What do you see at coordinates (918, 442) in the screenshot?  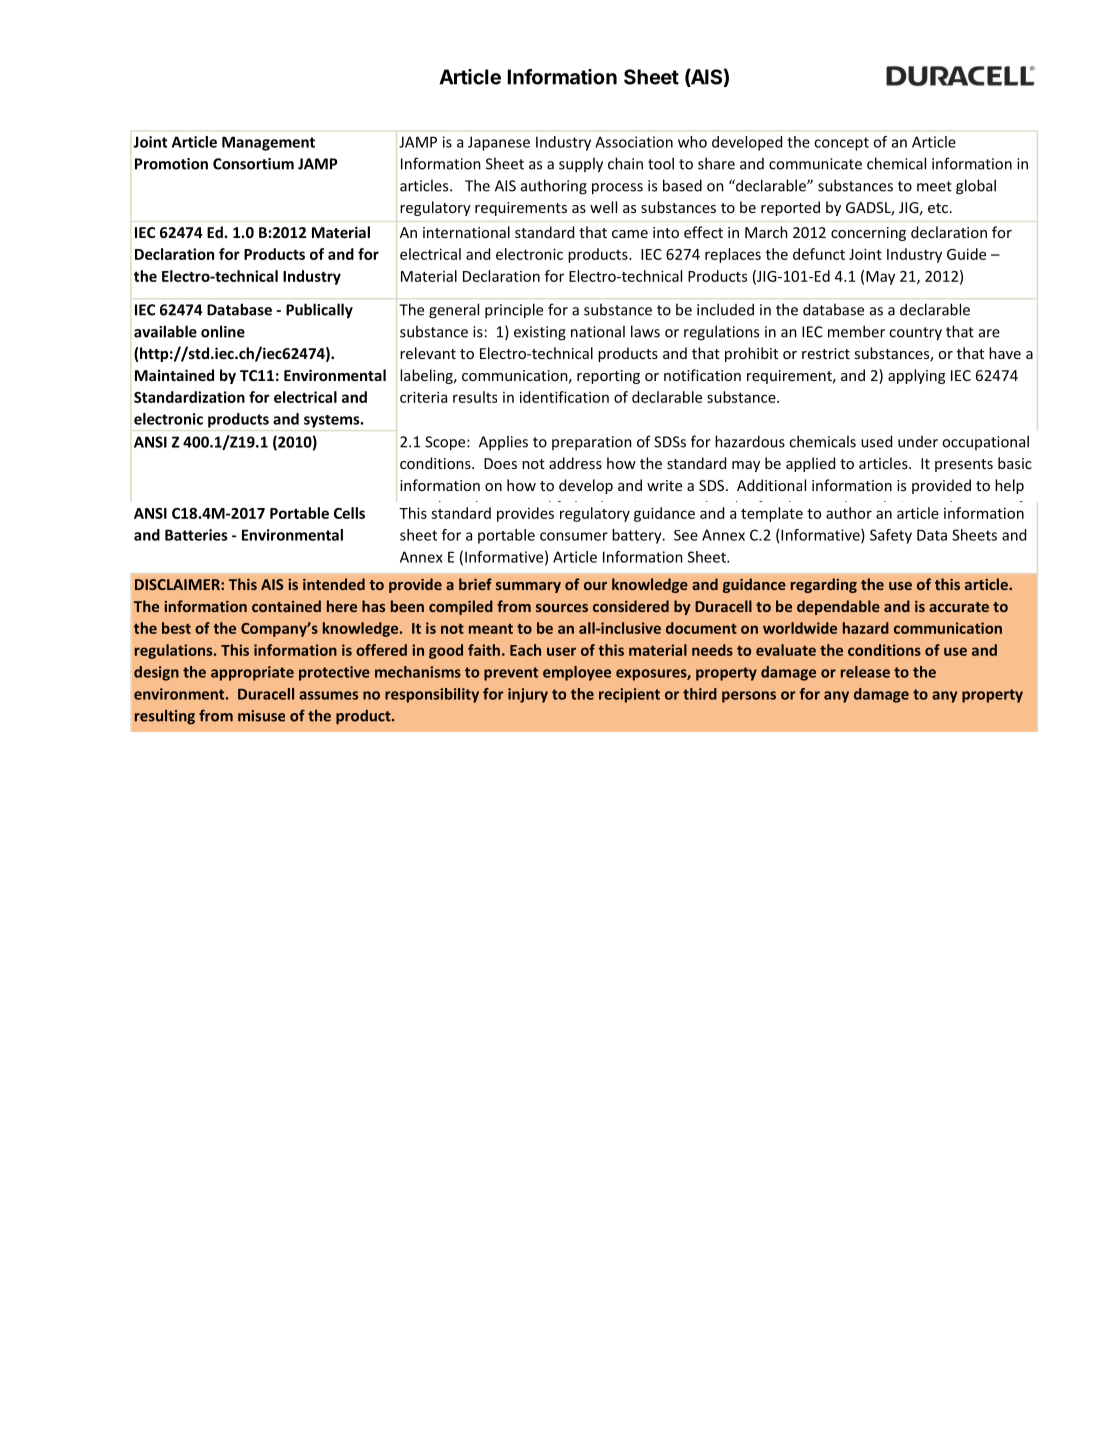 I see `under` at bounding box center [918, 442].
